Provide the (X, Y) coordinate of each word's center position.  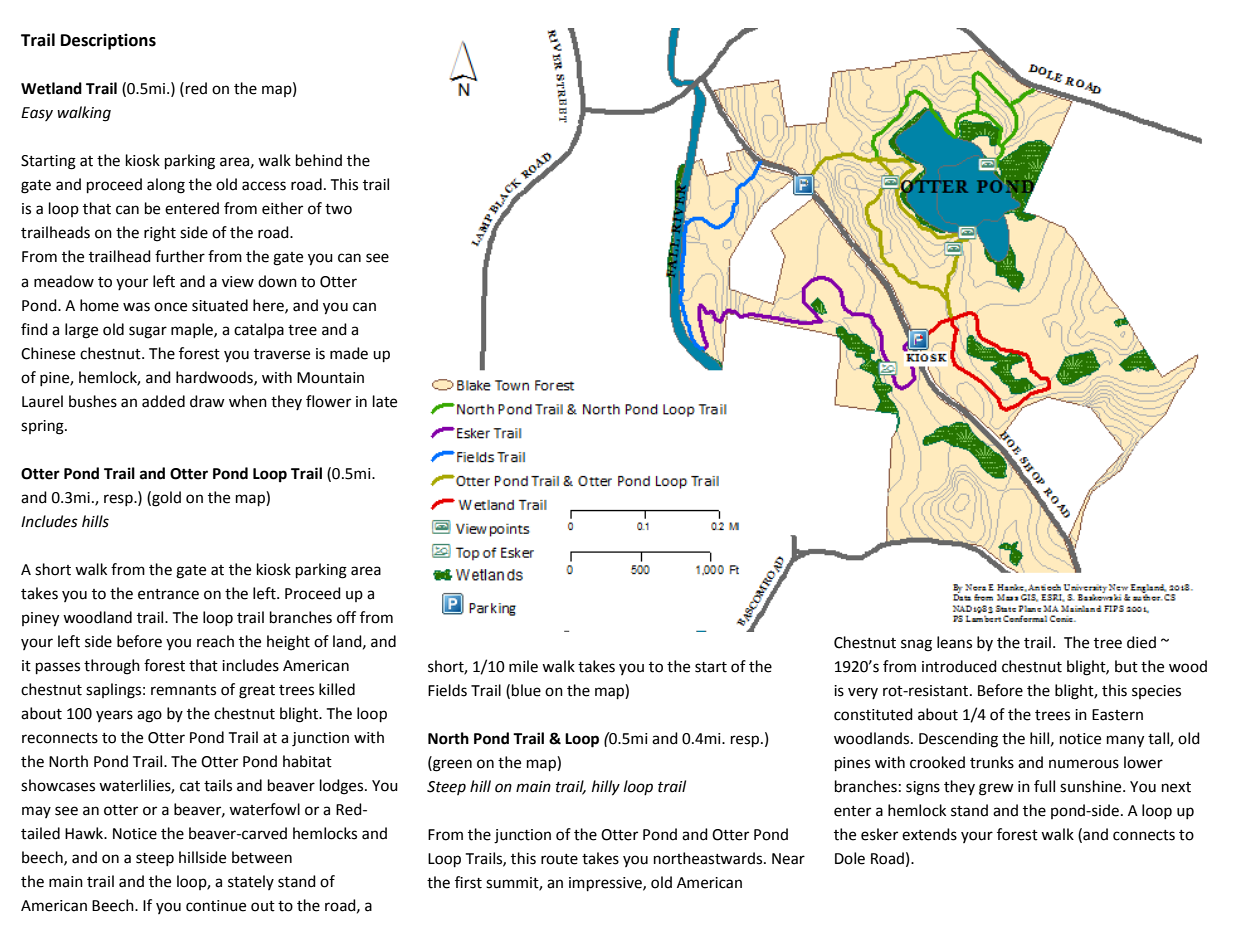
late (385, 401)
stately (251, 882)
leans (954, 642)
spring (43, 427)
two (338, 209)
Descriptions (108, 41)
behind (319, 160)
